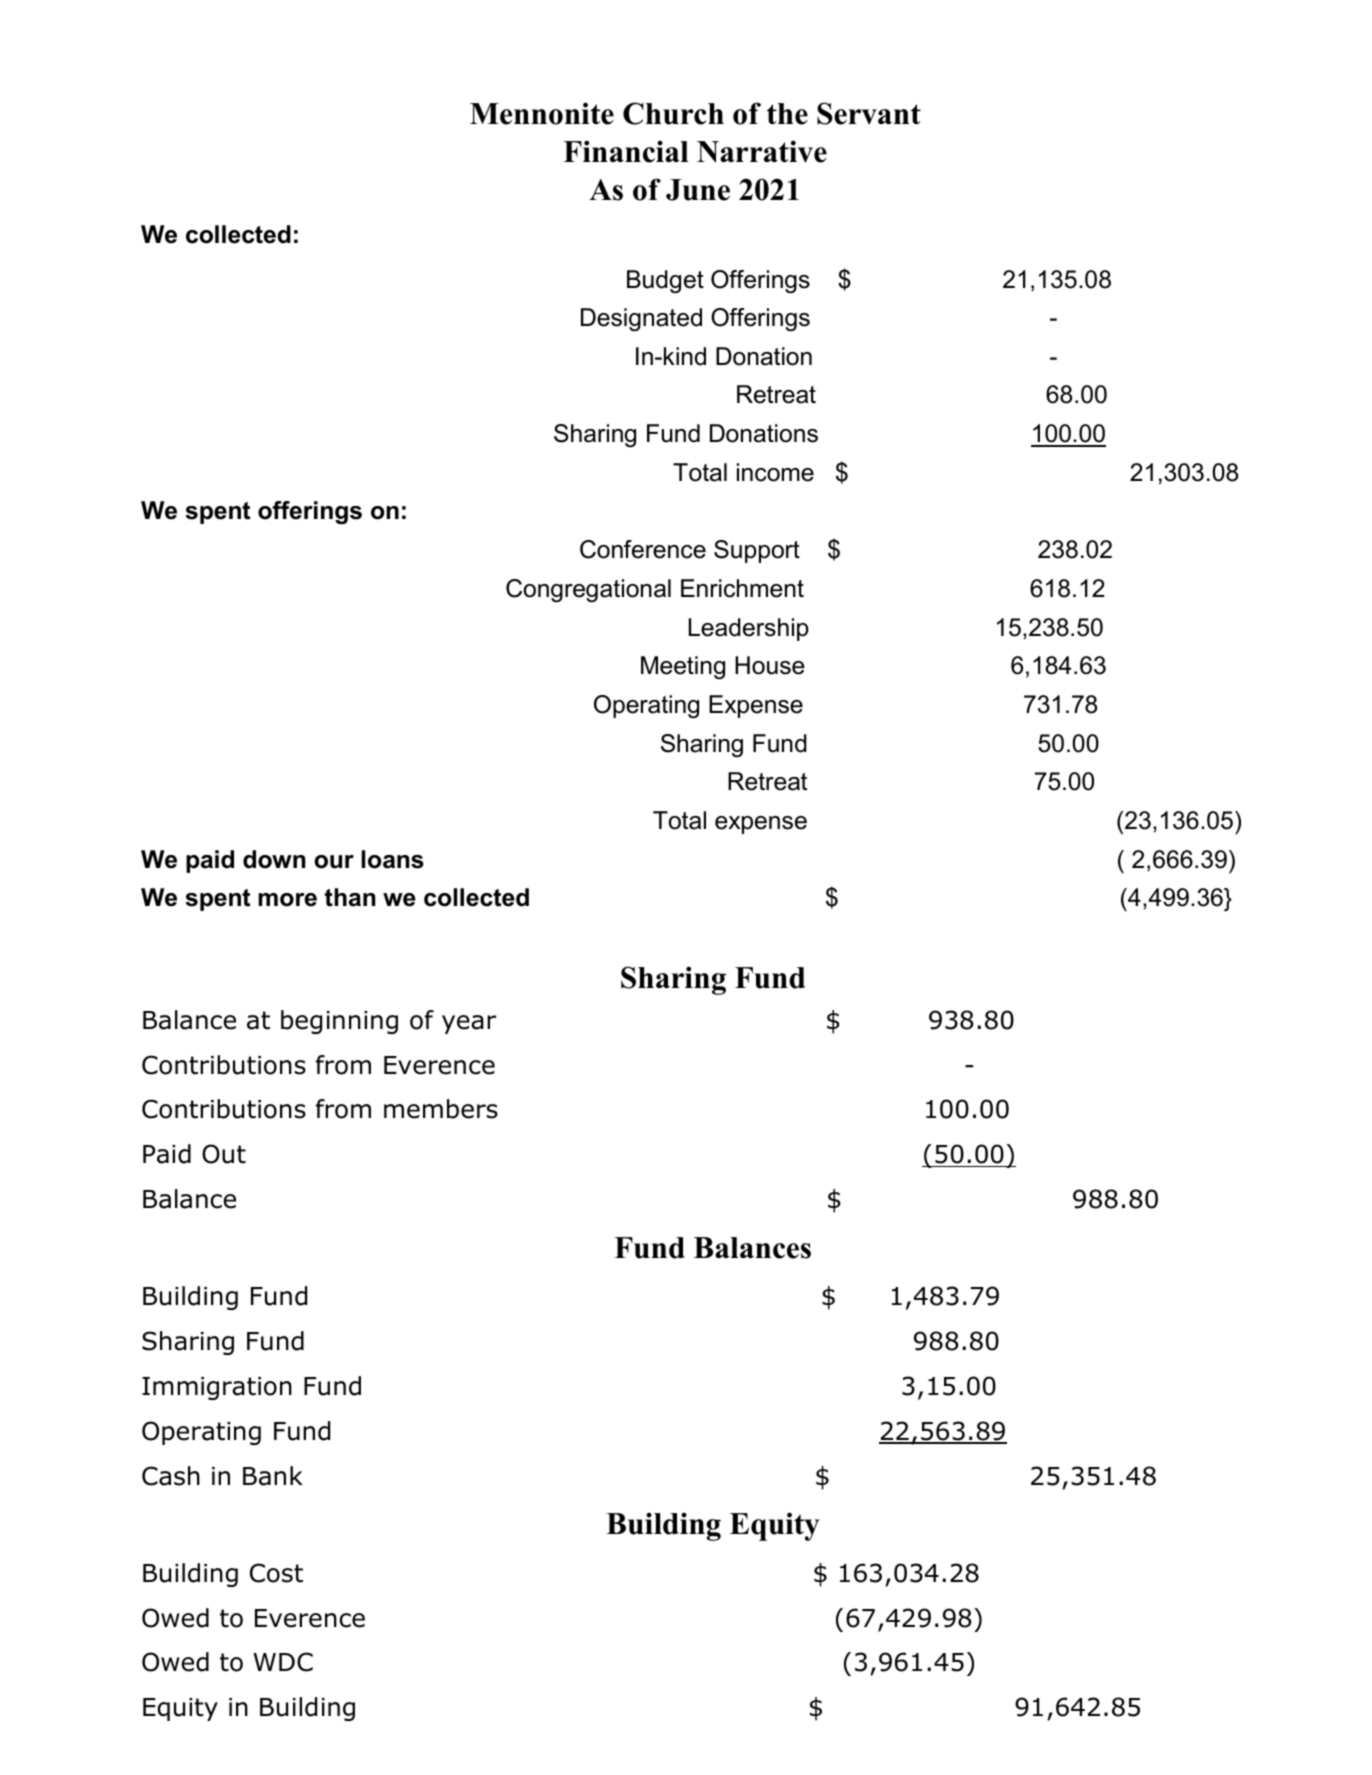  I want to click on Cost, so click(276, 1573).
